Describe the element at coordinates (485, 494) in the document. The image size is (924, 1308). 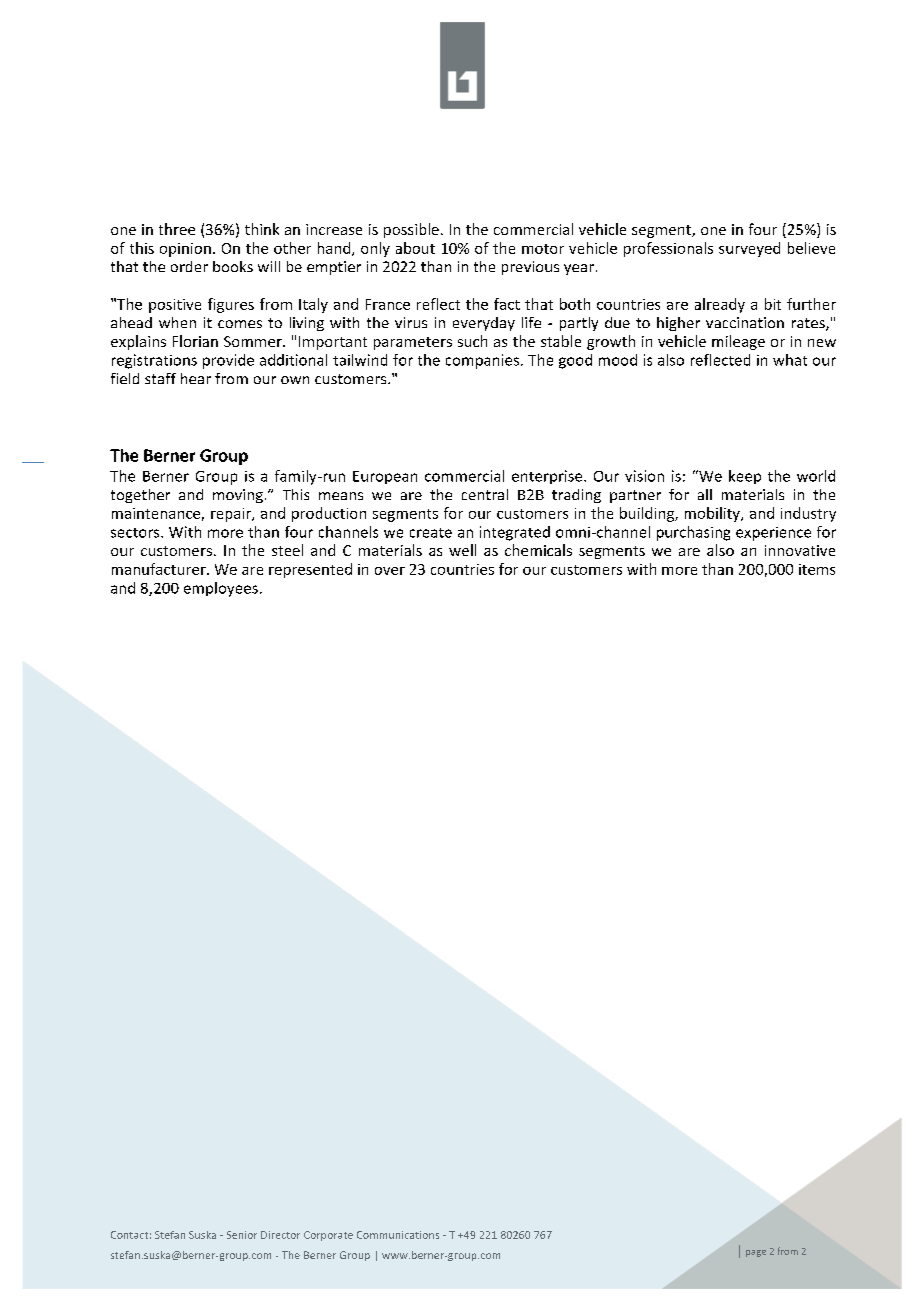
I see `central` at that location.
